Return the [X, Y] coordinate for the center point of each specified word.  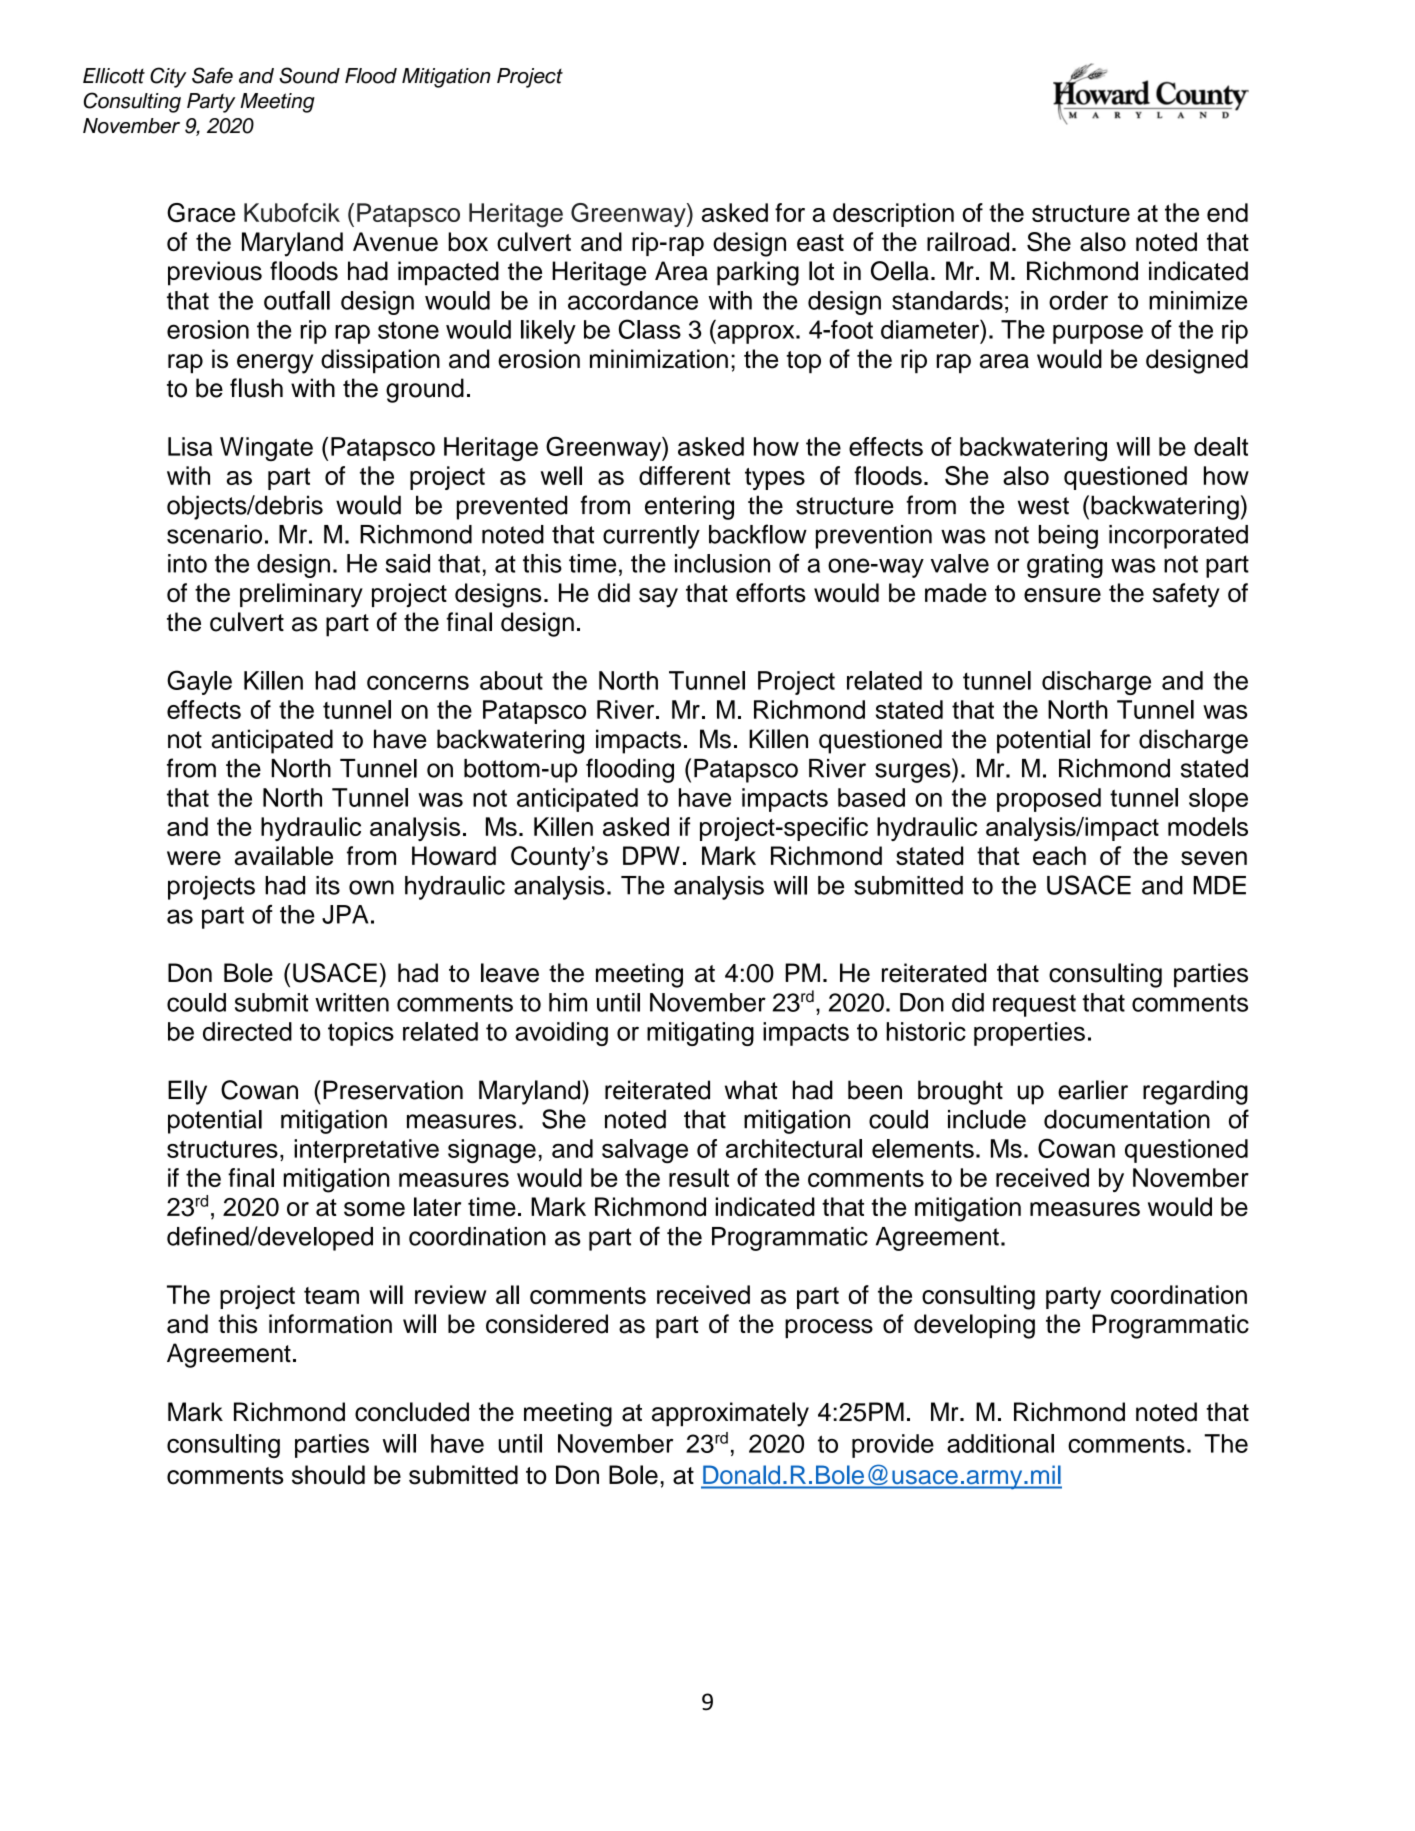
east [820, 243]
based [871, 797]
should [328, 1475]
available [284, 856]
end [1227, 212]
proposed [1049, 800]
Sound [309, 75]
